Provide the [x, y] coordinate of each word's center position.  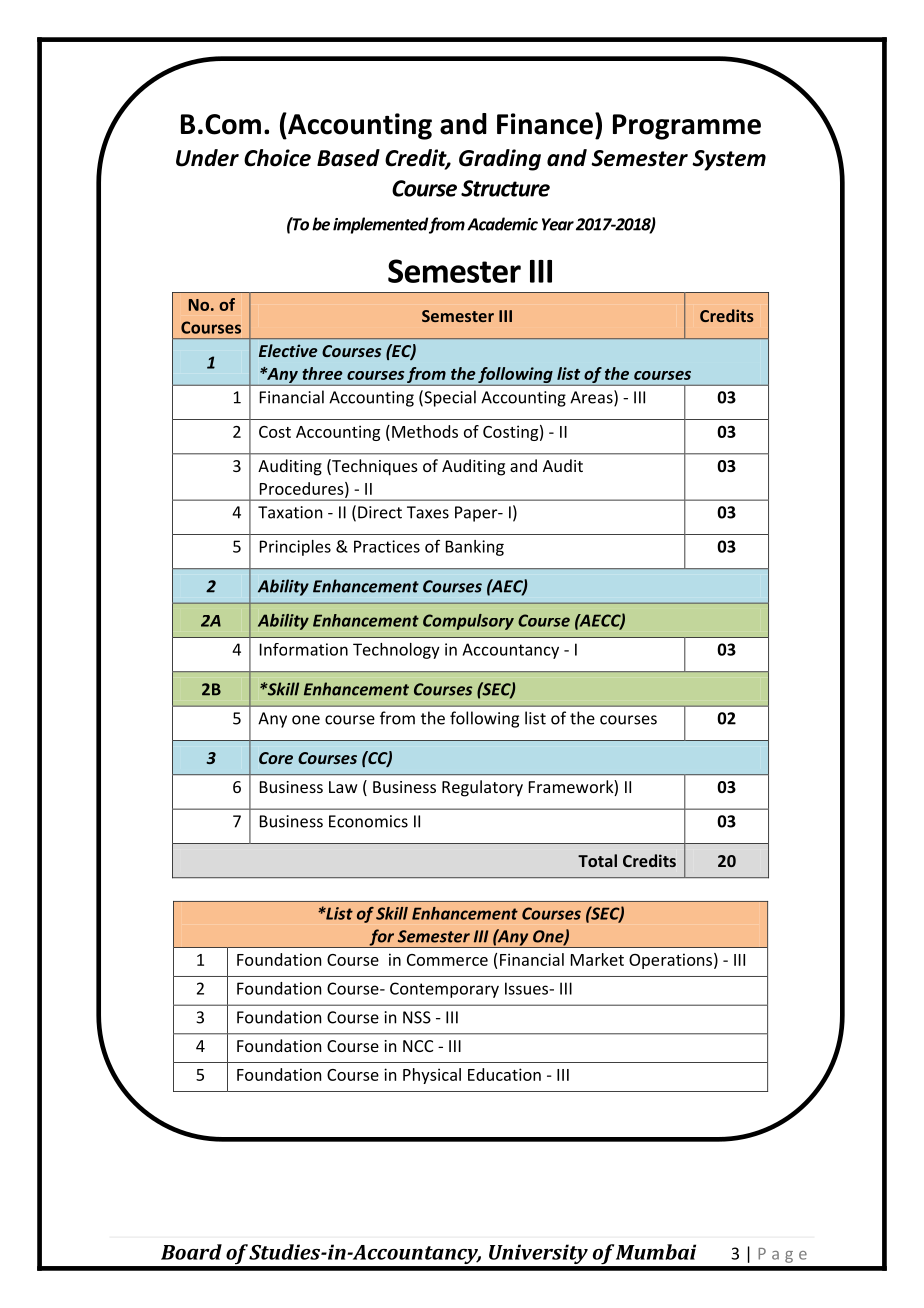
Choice [277, 158]
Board [191, 1252]
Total [597, 860]
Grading [500, 160]
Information [304, 649]
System [729, 160]
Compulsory [468, 622]
